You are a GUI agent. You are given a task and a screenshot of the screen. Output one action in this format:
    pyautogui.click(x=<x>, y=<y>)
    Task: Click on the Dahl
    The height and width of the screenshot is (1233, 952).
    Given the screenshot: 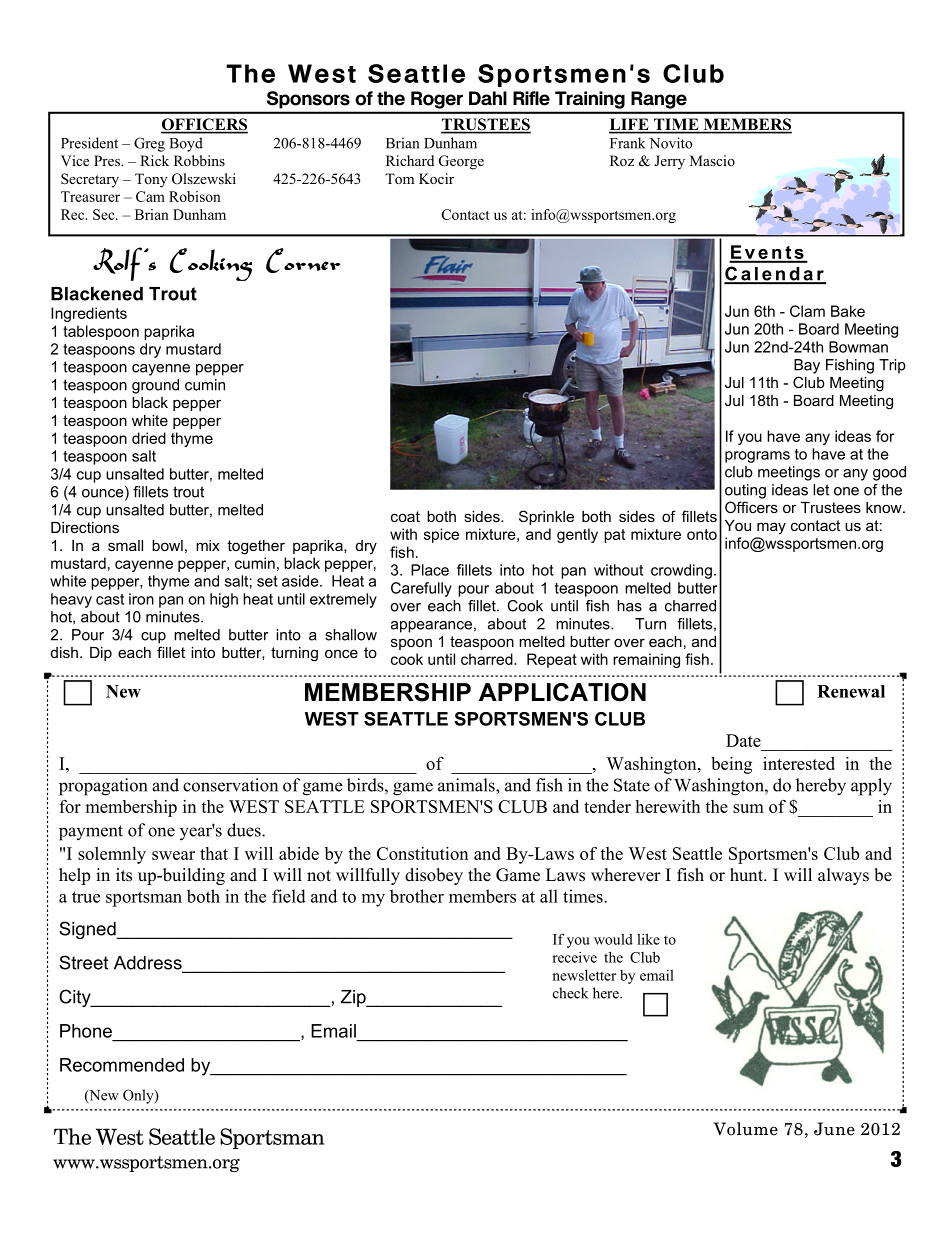 What is the action you would take?
    pyautogui.click(x=488, y=98)
